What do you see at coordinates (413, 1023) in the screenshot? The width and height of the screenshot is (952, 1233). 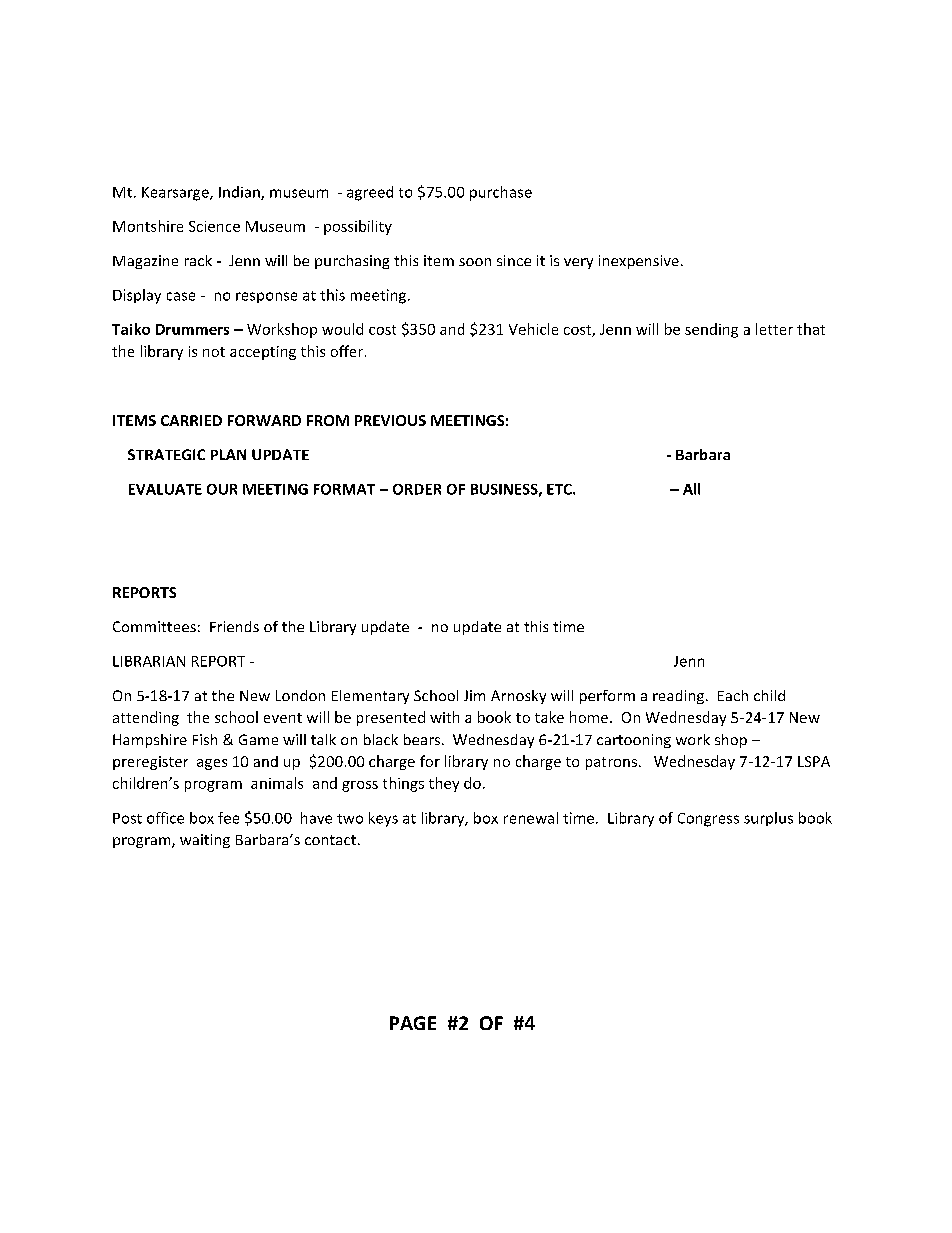 I see `PAGE` at bounding box center [413, 1023].
